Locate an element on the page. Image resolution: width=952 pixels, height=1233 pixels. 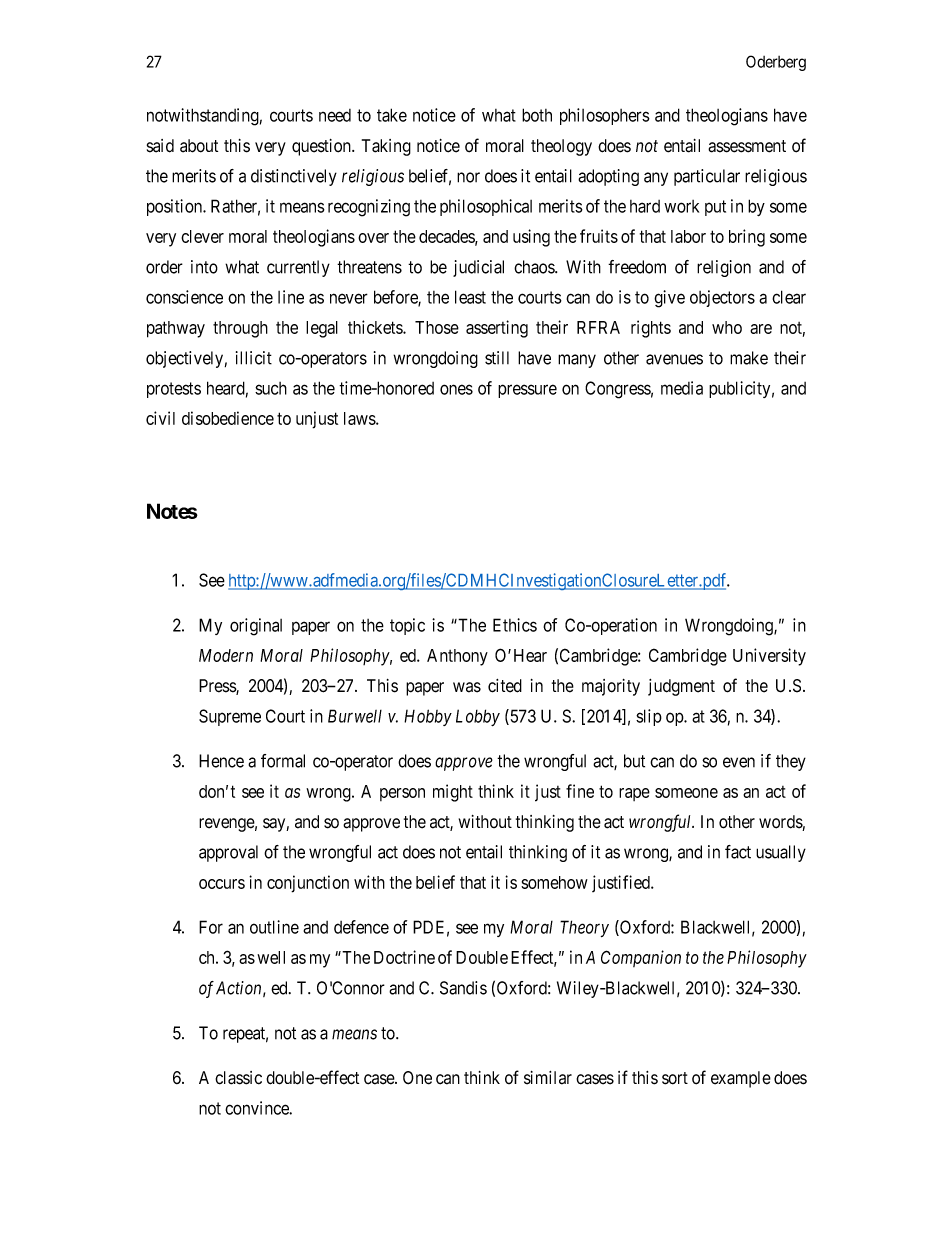
assessment is located at coordinates (747, 146).
